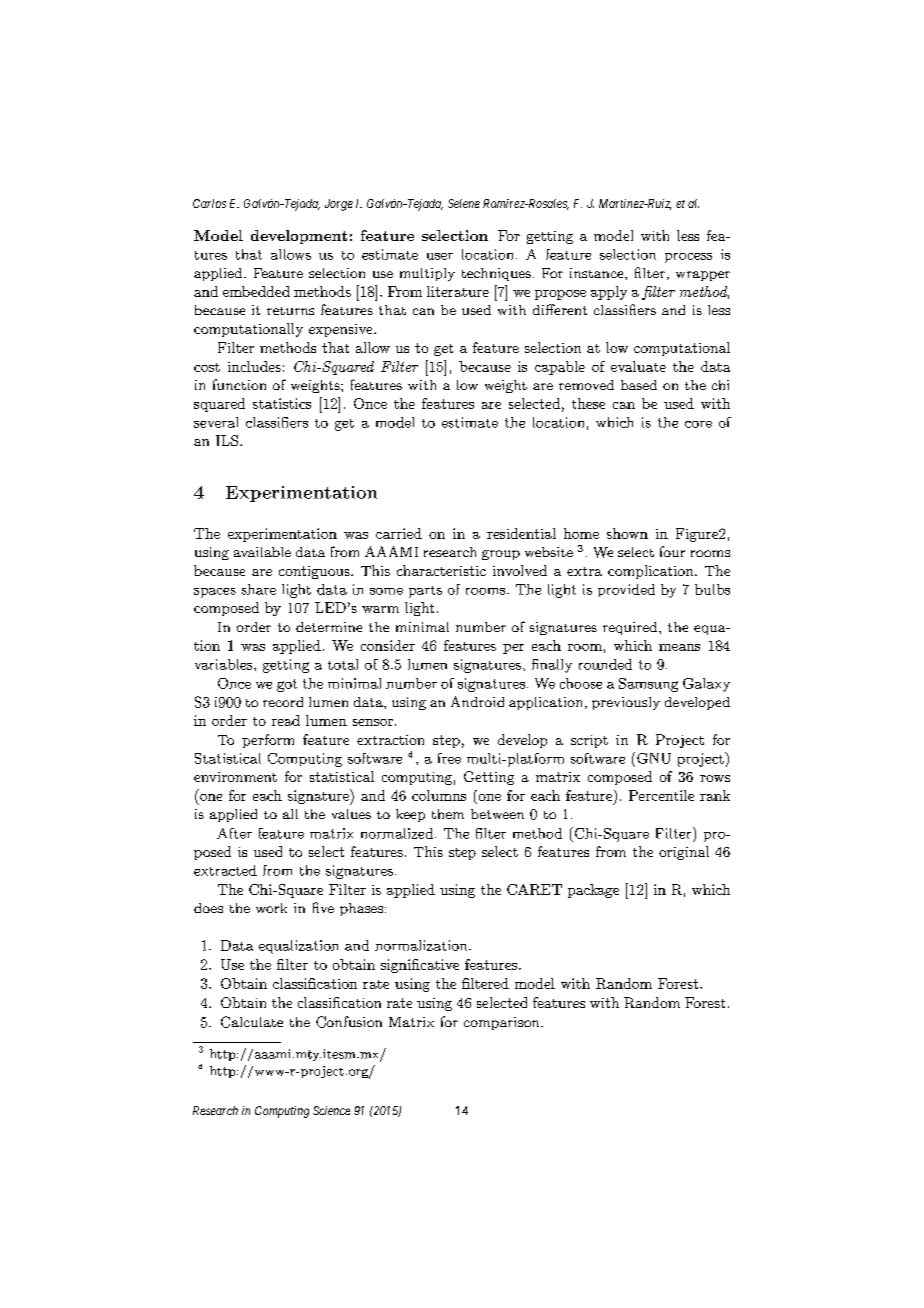 This image has width=924, height=1308. I want to click on comparison, so click(503, 1023).
